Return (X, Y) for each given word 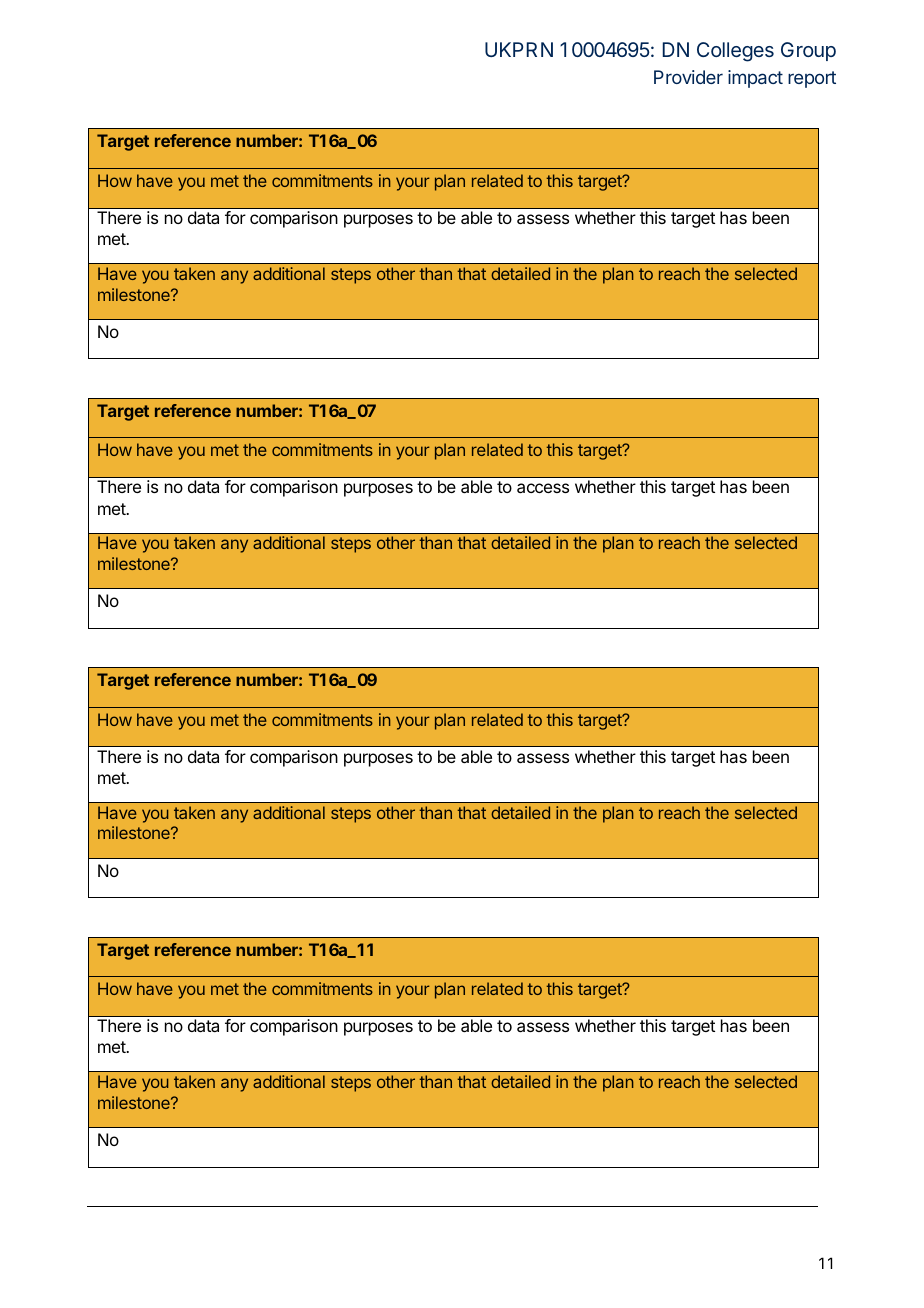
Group (808, 51)
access (543, 488)
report (812, 79)
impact (755, 79)
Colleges (735, 52)
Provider (688, 77)
